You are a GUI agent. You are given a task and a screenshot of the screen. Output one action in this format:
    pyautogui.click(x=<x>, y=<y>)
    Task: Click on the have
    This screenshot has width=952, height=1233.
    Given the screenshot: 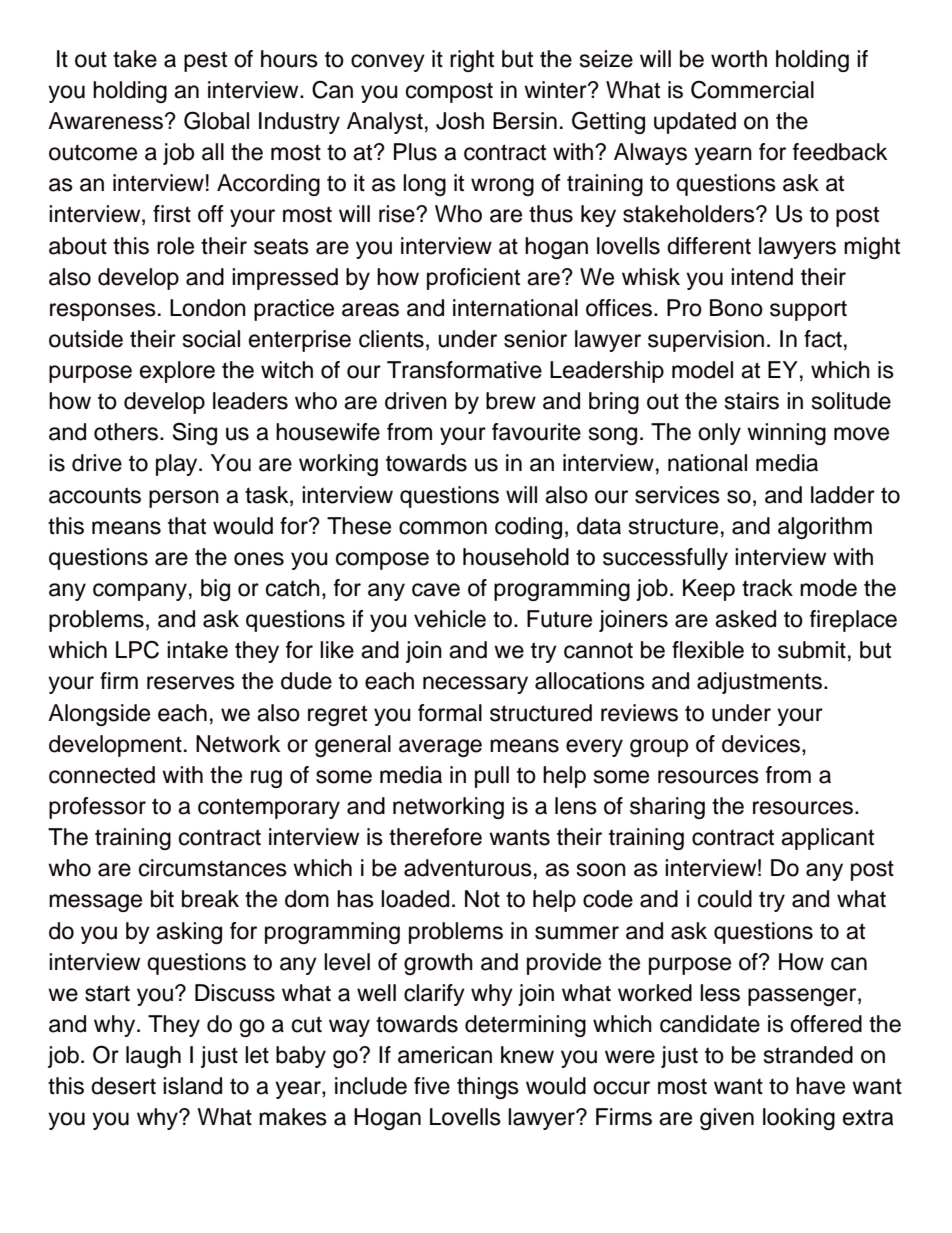 What is the action you would take?
    pyautogui.click(x=820, y=1086)
